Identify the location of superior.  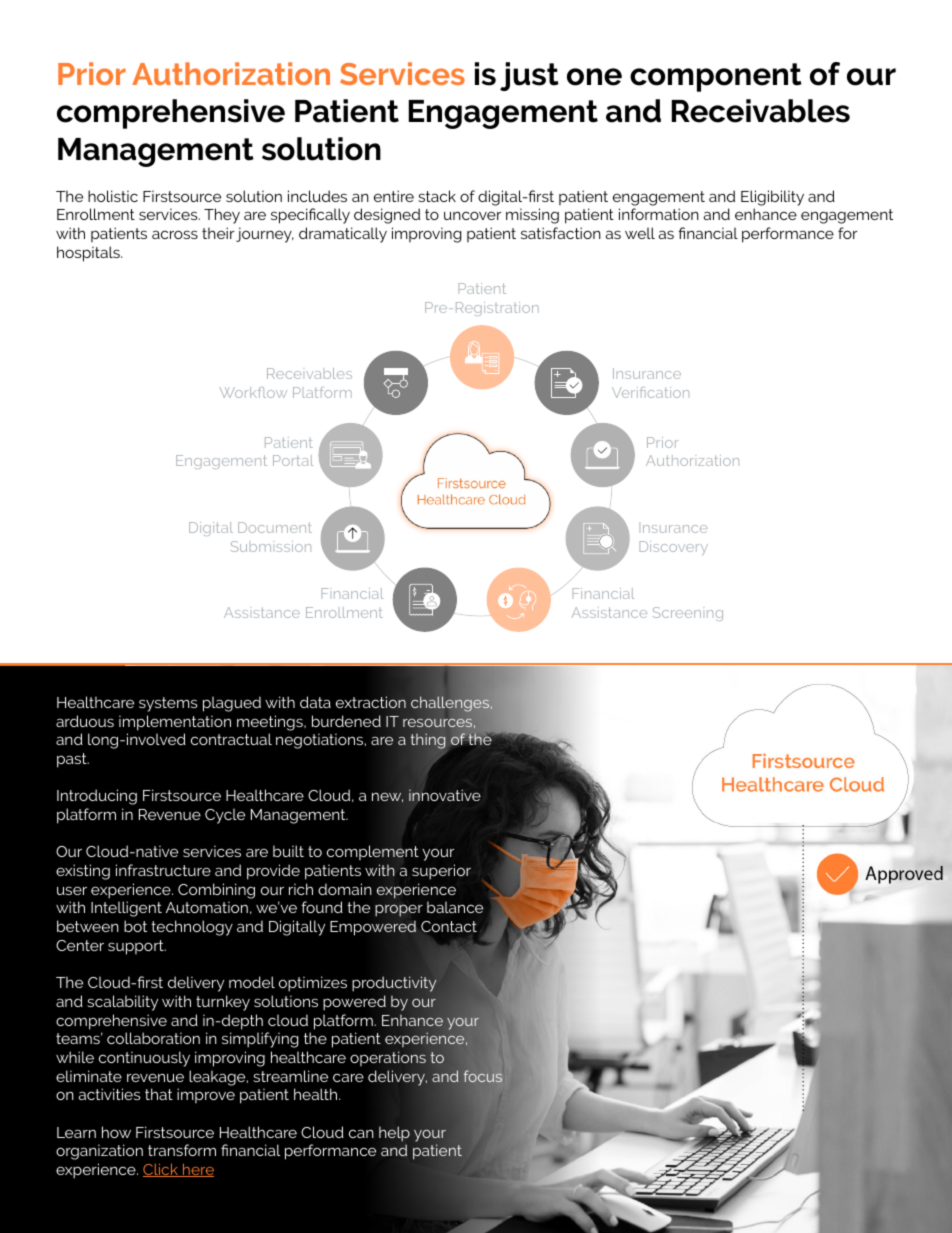
(441, 872).
